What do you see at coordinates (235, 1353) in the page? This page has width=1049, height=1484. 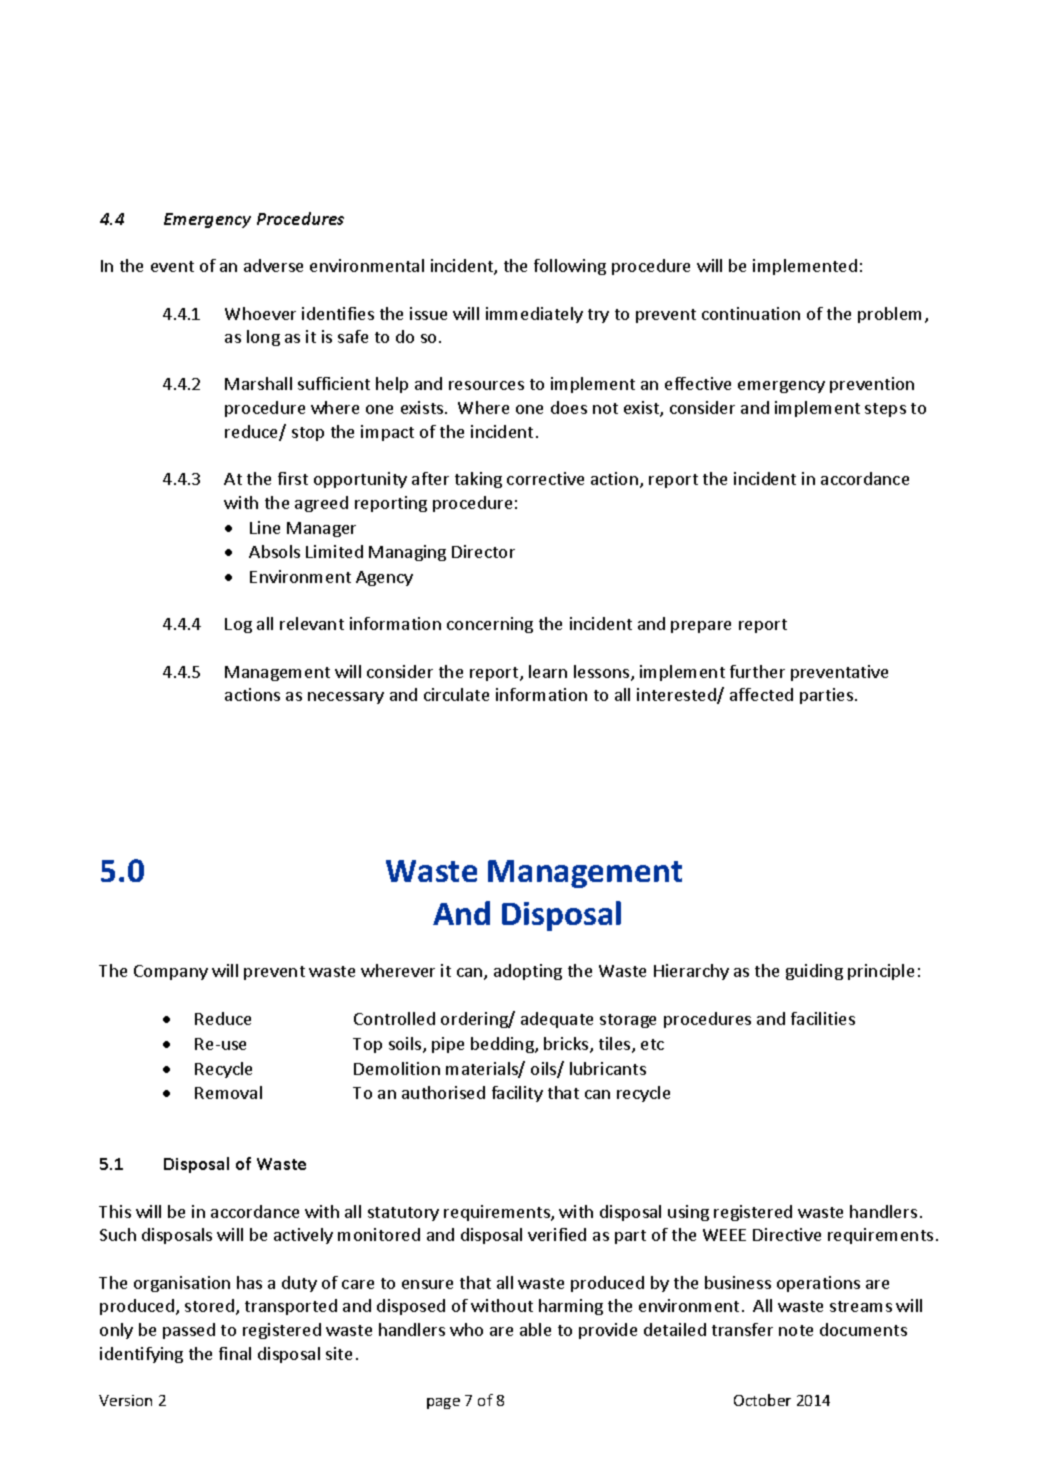 I see `final` at bounding box center [235, 1353].
